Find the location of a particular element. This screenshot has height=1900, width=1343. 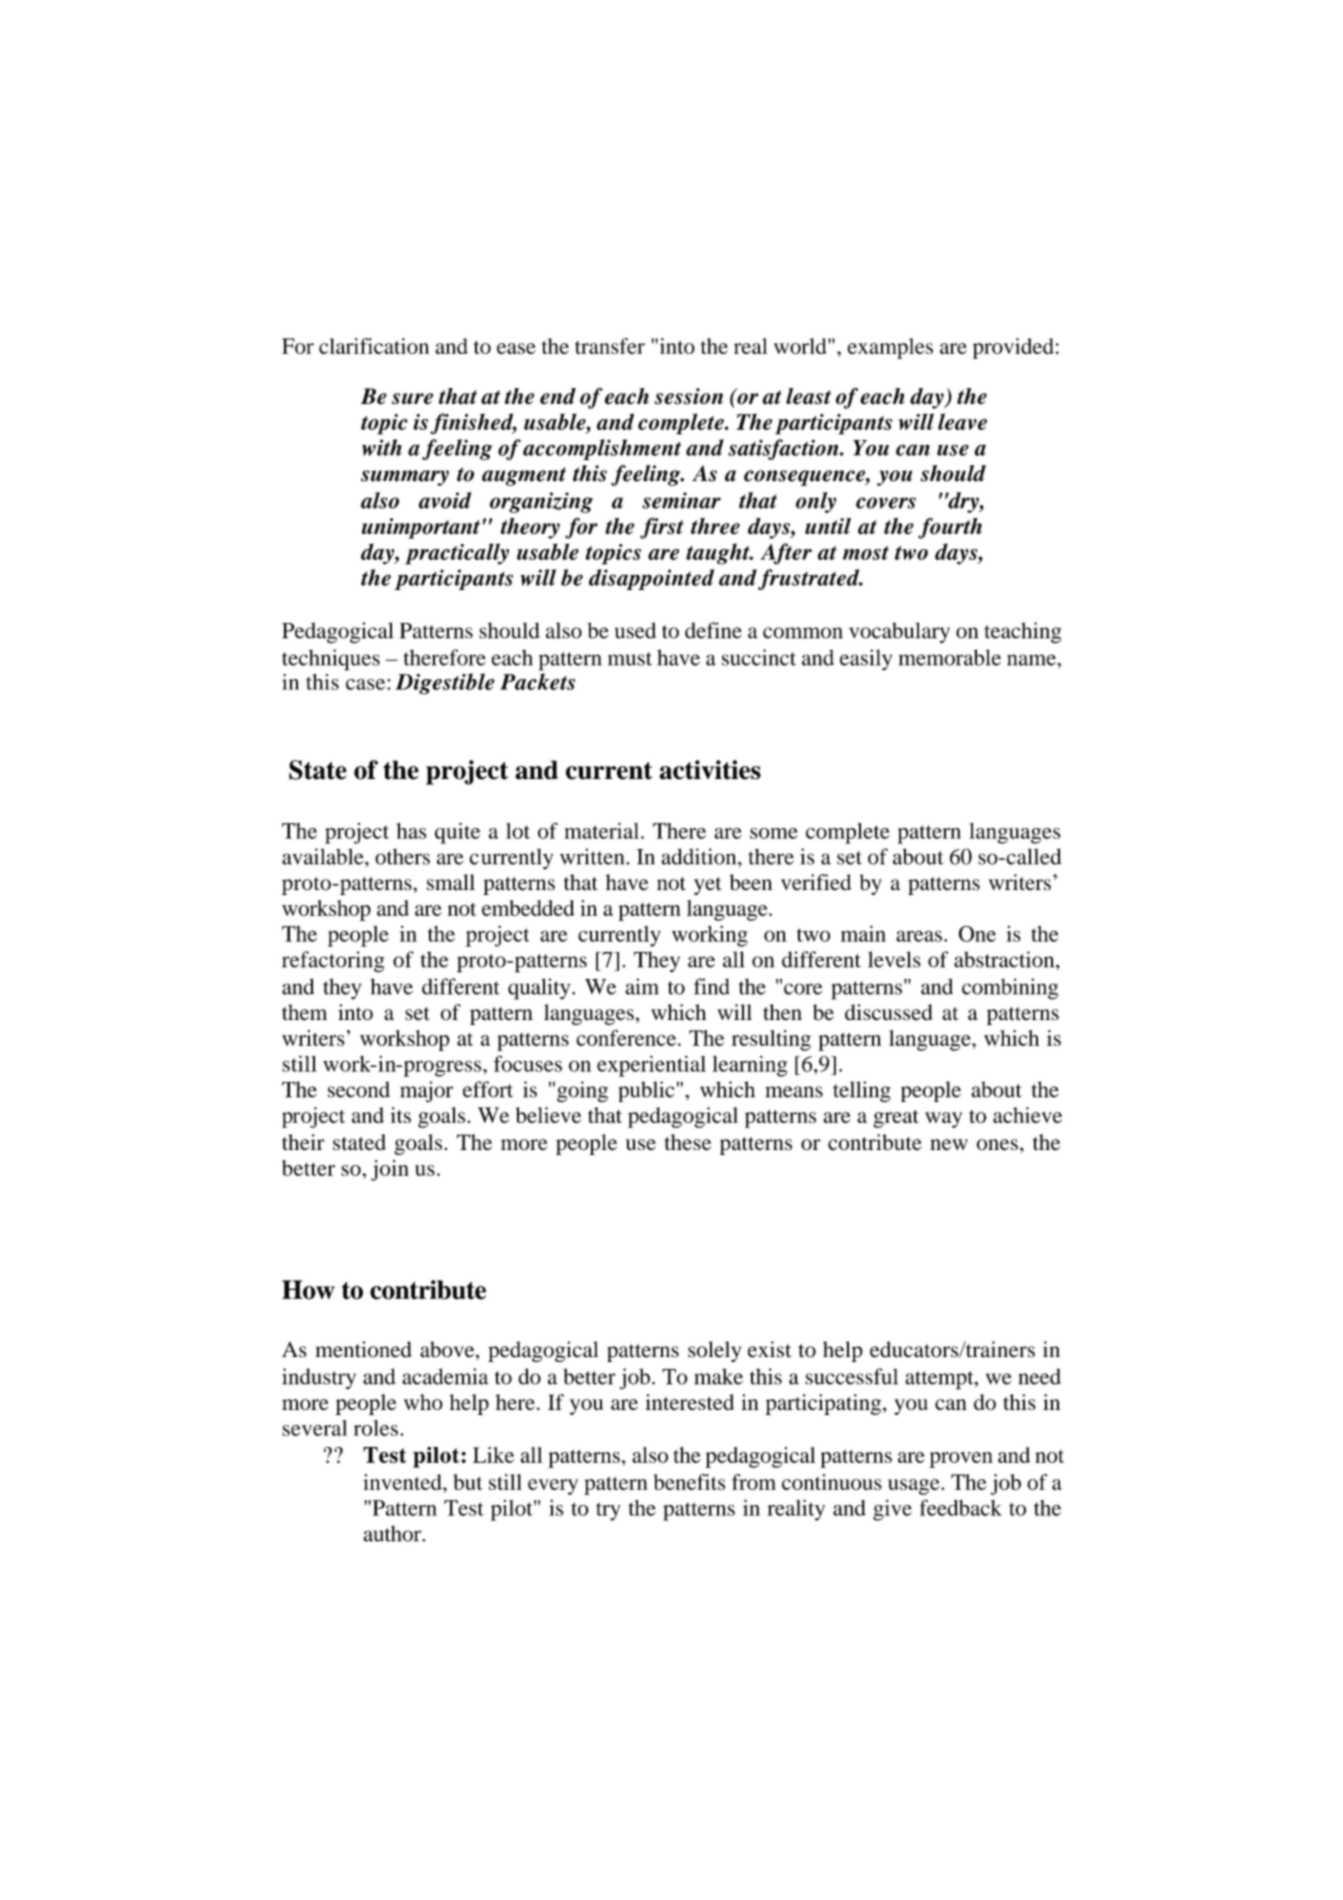

invented is located at coordinates (403, 1482).
